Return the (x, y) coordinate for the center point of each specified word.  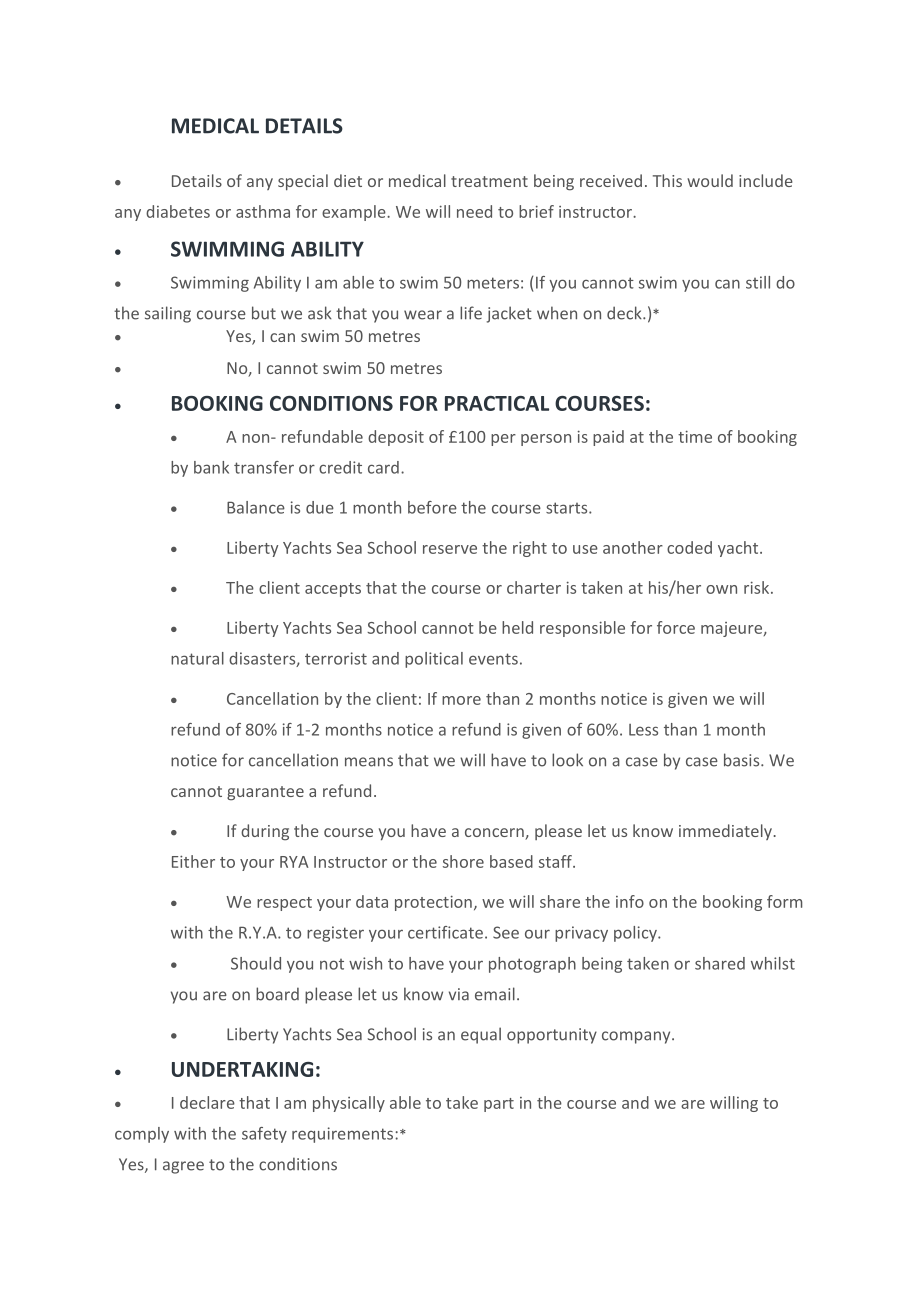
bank (211, 467)
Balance (256, 507)
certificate (445, 932)
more (461, 700)
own (721, 589)
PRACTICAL (497, 403)
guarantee (265, 793)
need (474, 211)
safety (264, 1135)
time (695, 436)
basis (743, 760)
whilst (773, 963)
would (710, 180)
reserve (450, 549)
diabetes (178, 211)
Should (256, 963)
